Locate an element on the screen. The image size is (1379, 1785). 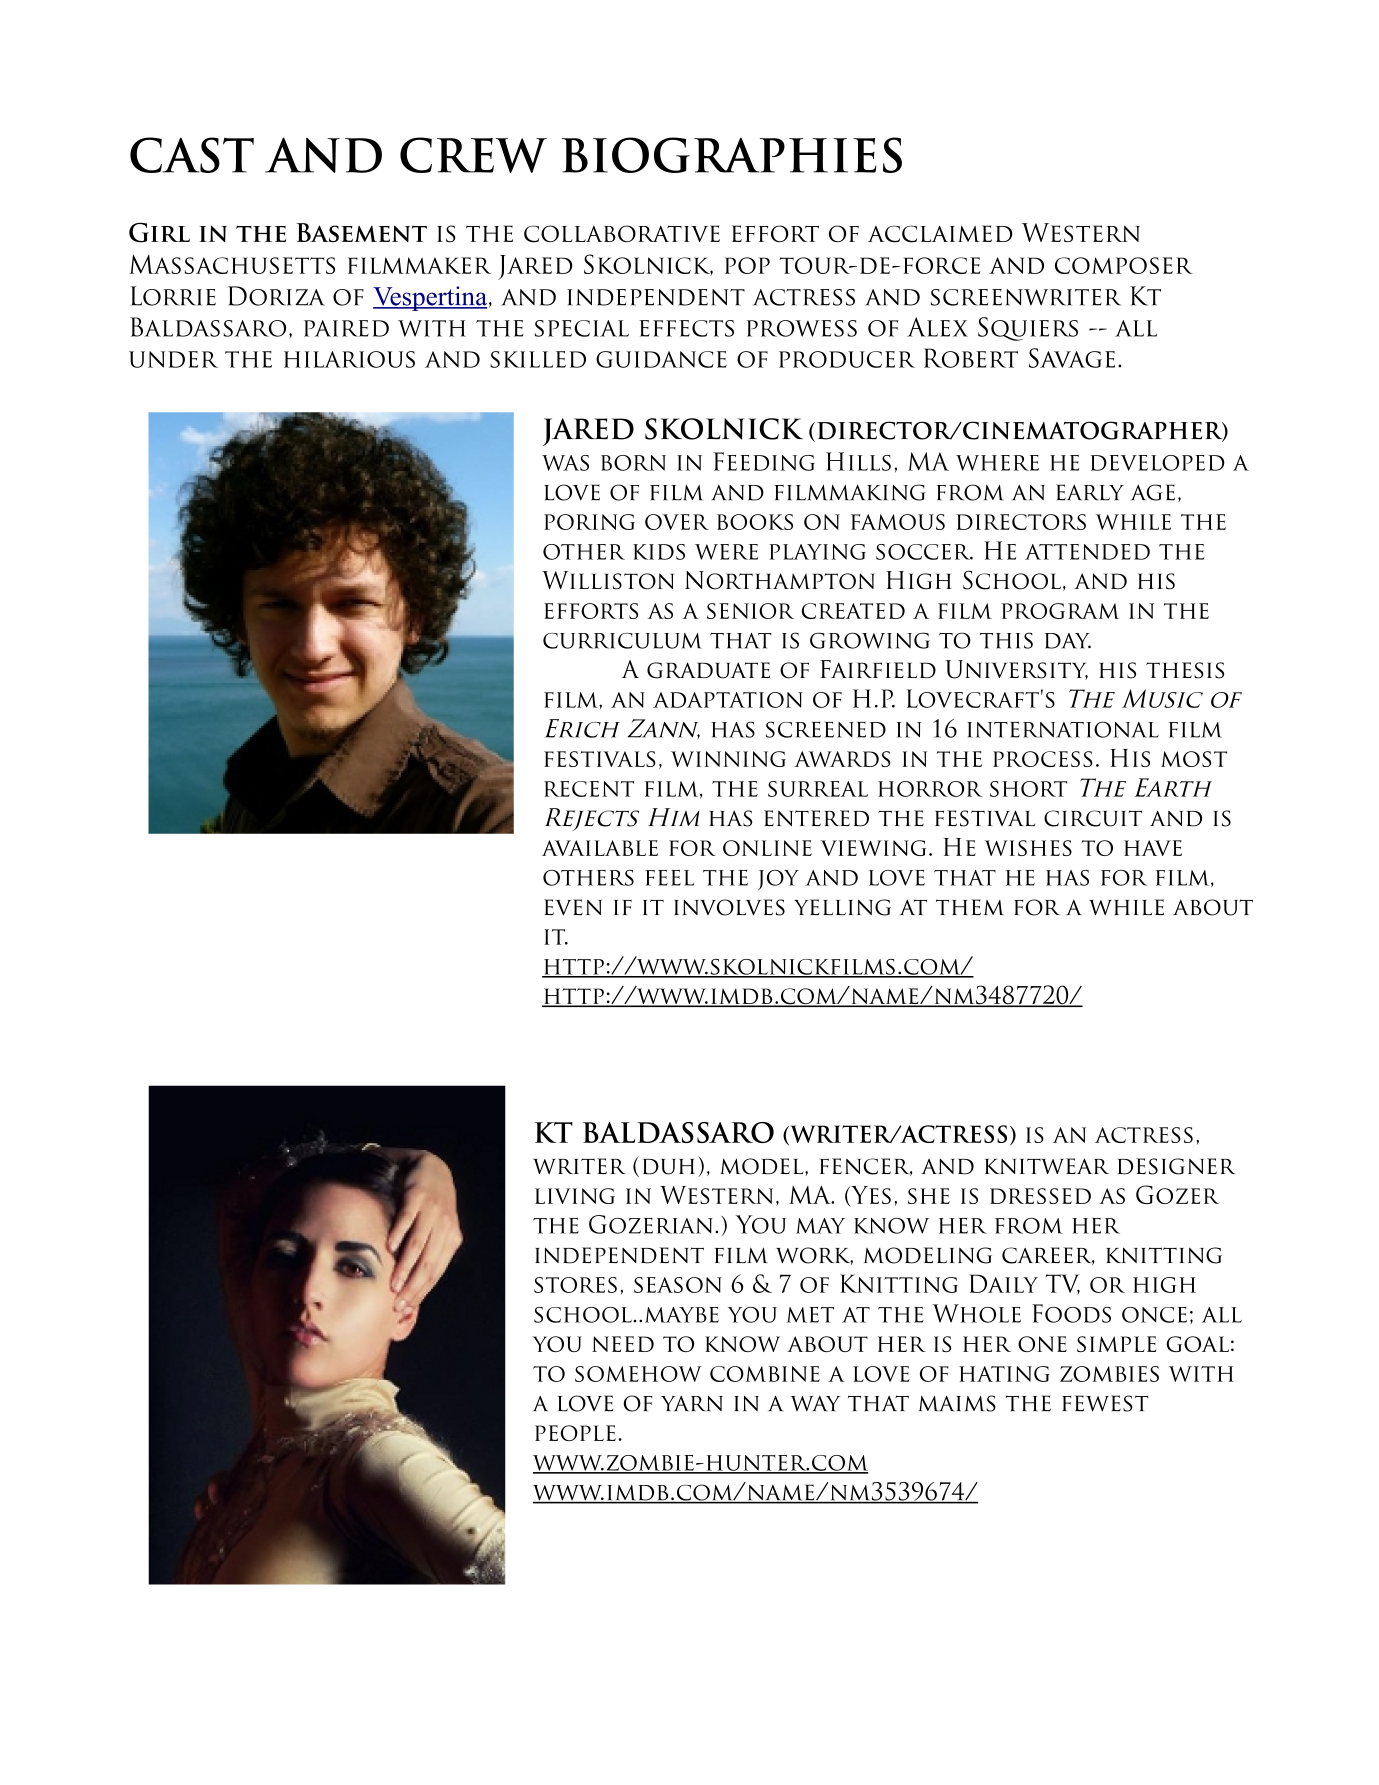
early is located at coordinates (1090, 492).
